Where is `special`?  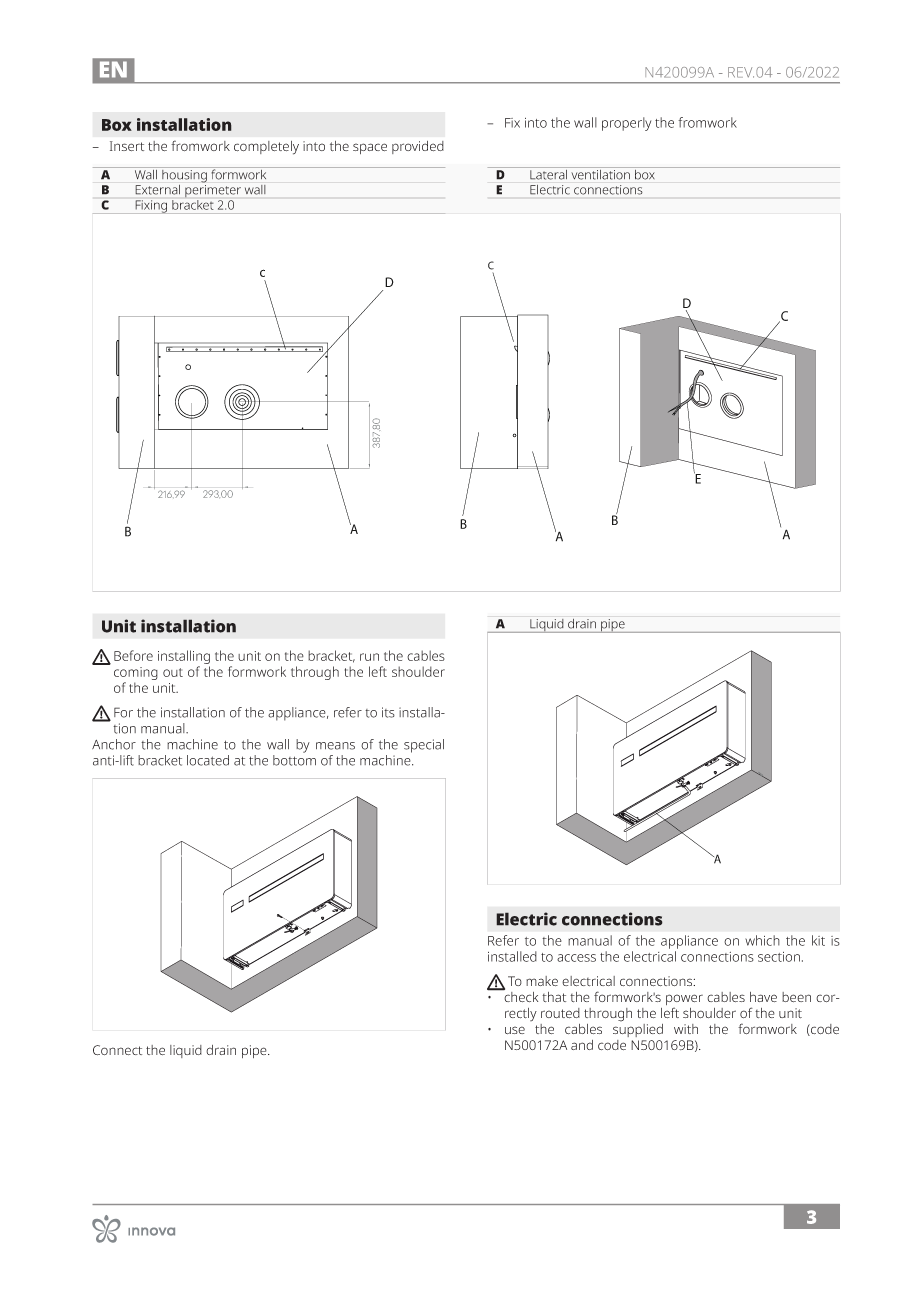 special is located at coordinates (424, 746).
